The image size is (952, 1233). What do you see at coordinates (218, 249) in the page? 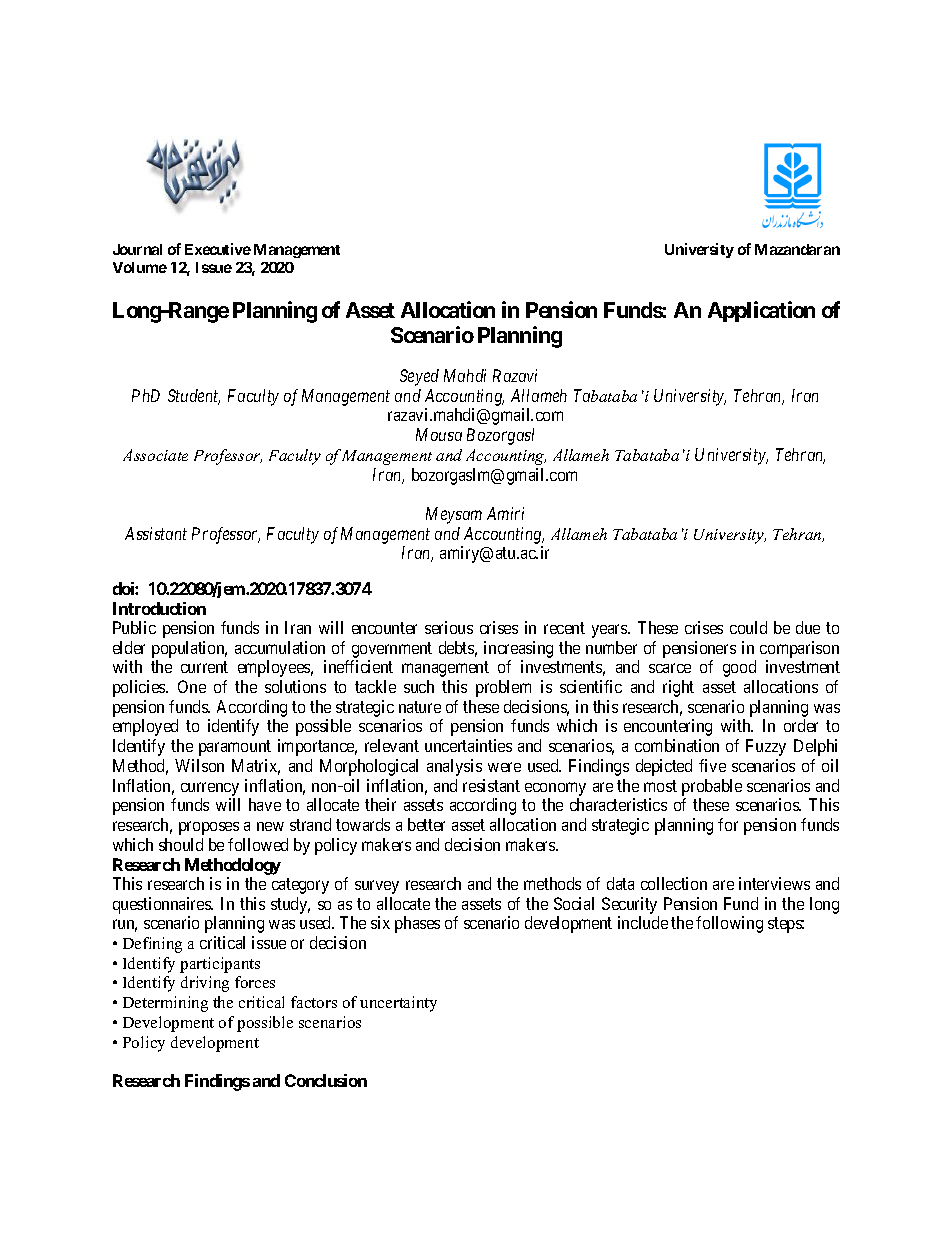
I see `Executive` at bounding box center [218, 249].
